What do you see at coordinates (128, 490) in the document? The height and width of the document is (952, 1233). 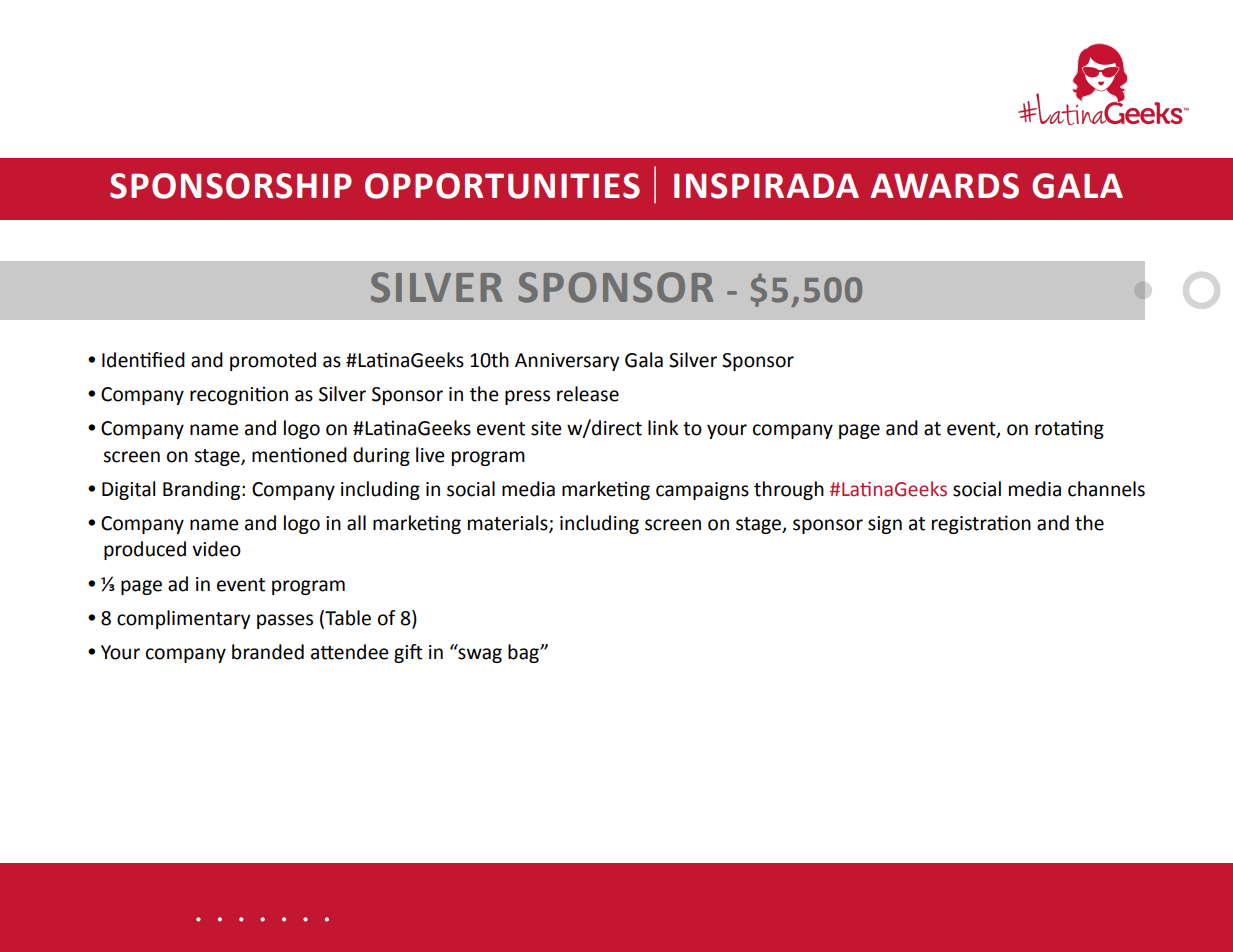 I see `Digital` at bounding box center [128, 490].
